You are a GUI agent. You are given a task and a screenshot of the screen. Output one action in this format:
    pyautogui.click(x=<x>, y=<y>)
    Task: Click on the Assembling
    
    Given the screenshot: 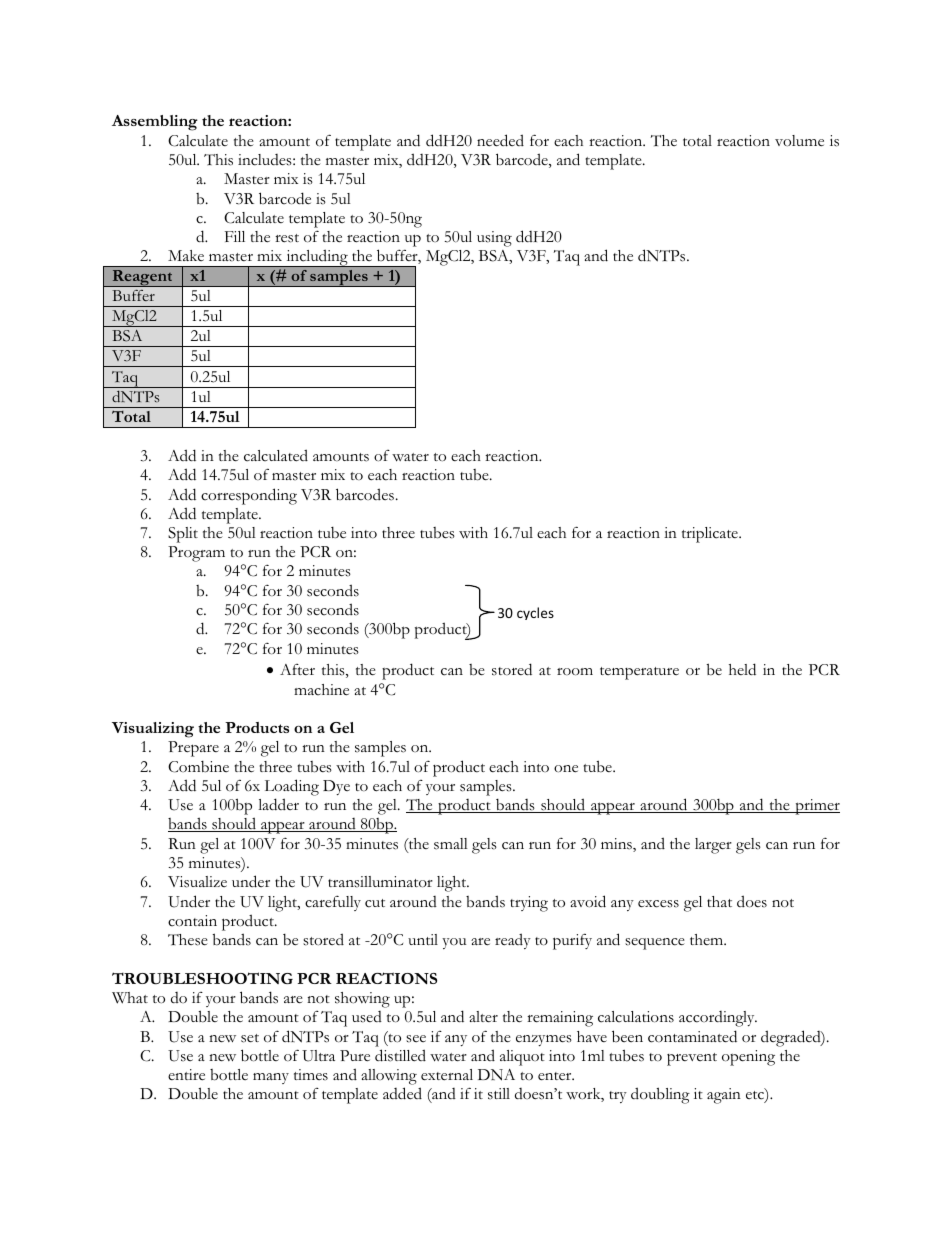 What is the action you would take?
    pyautogui.click(x=155, y=123)
